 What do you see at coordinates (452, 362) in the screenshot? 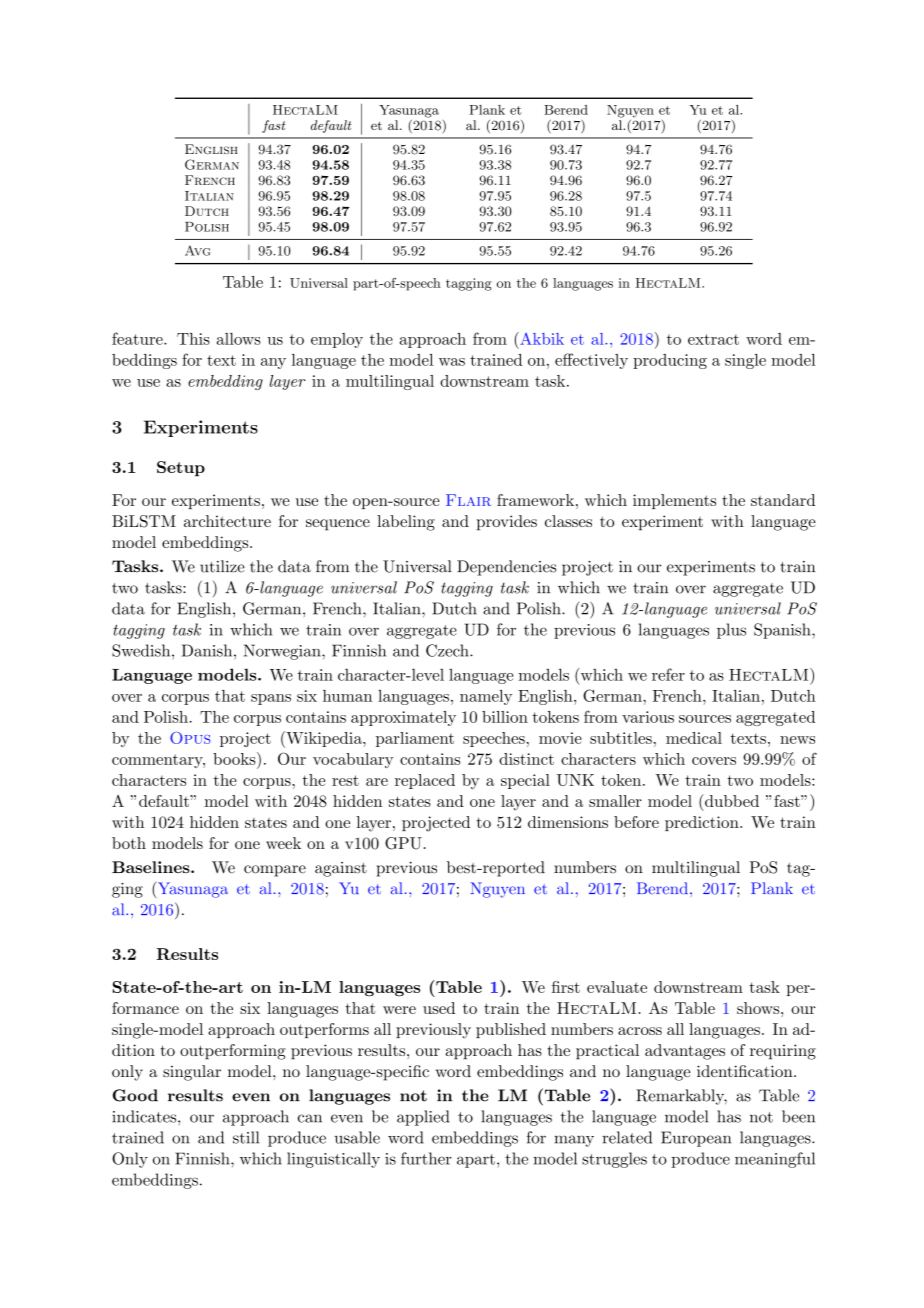
I see `was` at bounding box center [452, 362].
